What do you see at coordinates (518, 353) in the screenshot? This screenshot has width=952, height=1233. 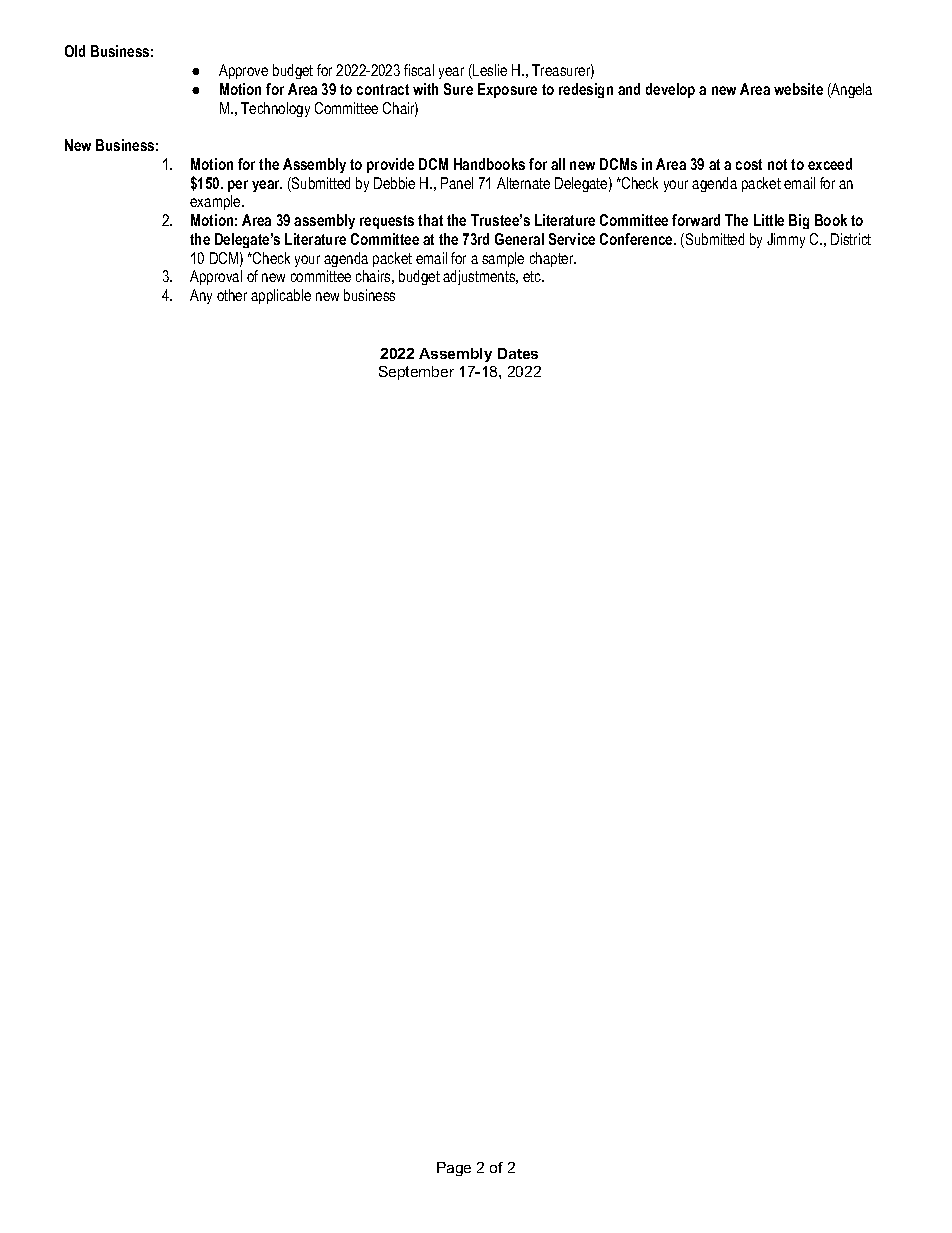 I see `Dates` at bounding box center [518, 353].
